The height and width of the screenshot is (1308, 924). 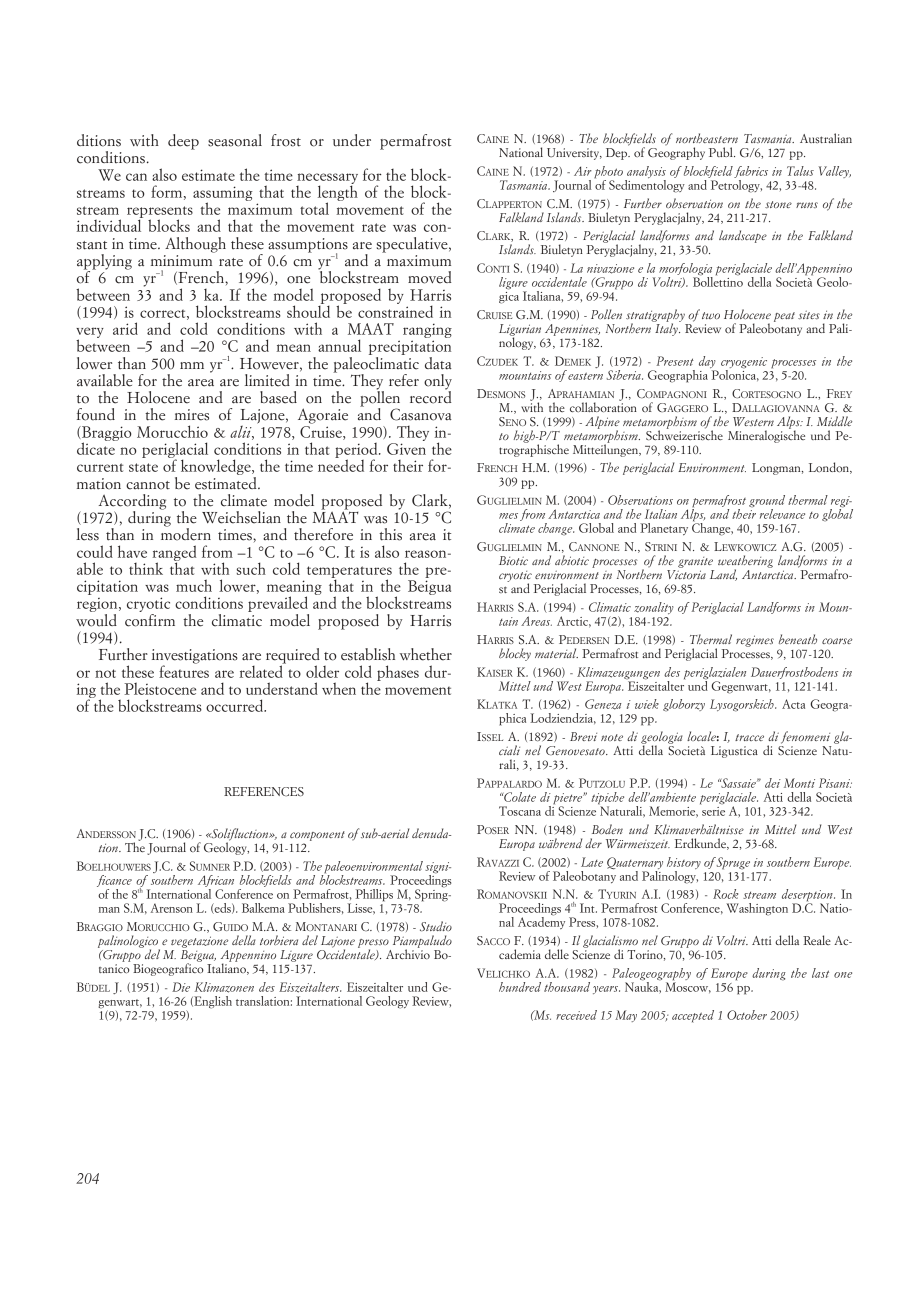 What do you see at coordinates (390, 534) in the screenshot?
I see `this` at bounding box center [390, 534].
